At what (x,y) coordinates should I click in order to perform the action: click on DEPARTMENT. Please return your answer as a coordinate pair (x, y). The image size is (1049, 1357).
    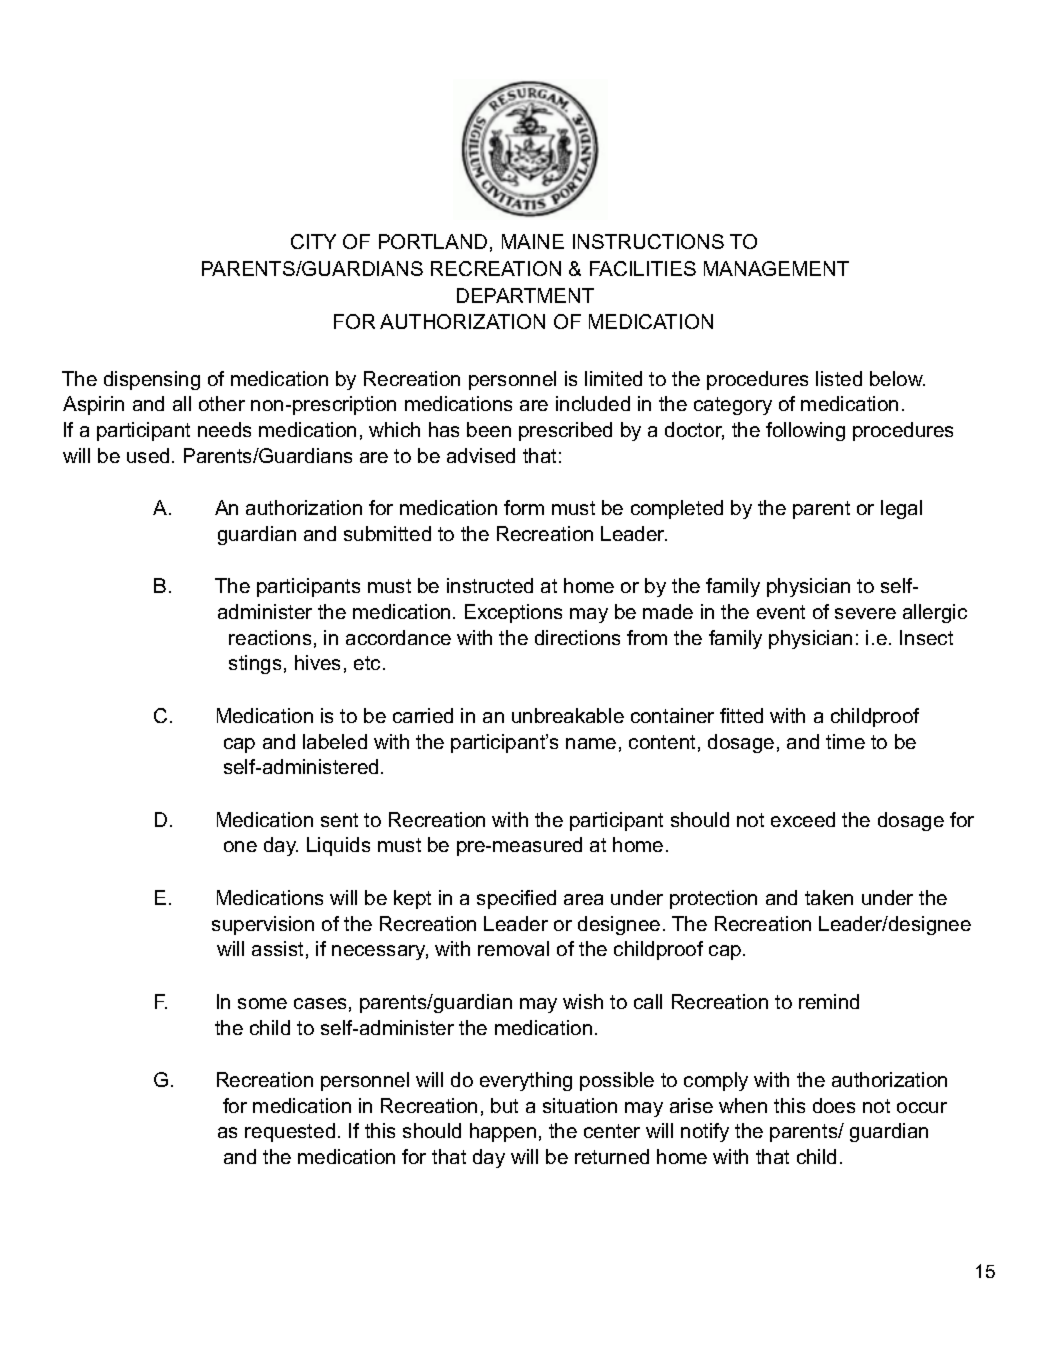
    Looking at the image, I should click on (525, 295).
